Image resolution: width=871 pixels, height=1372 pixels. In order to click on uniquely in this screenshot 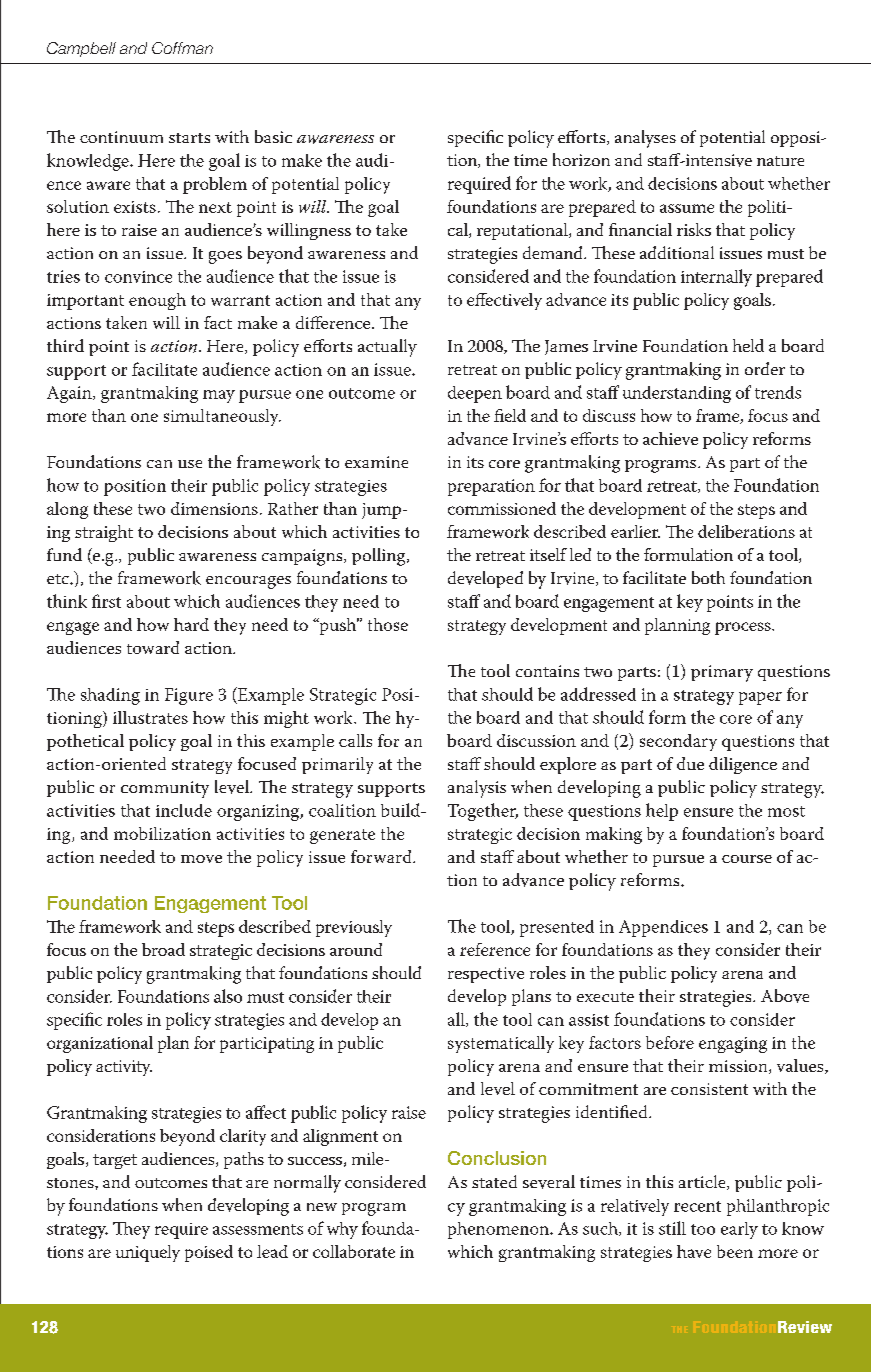, I will do `click(148, 1253)`.
